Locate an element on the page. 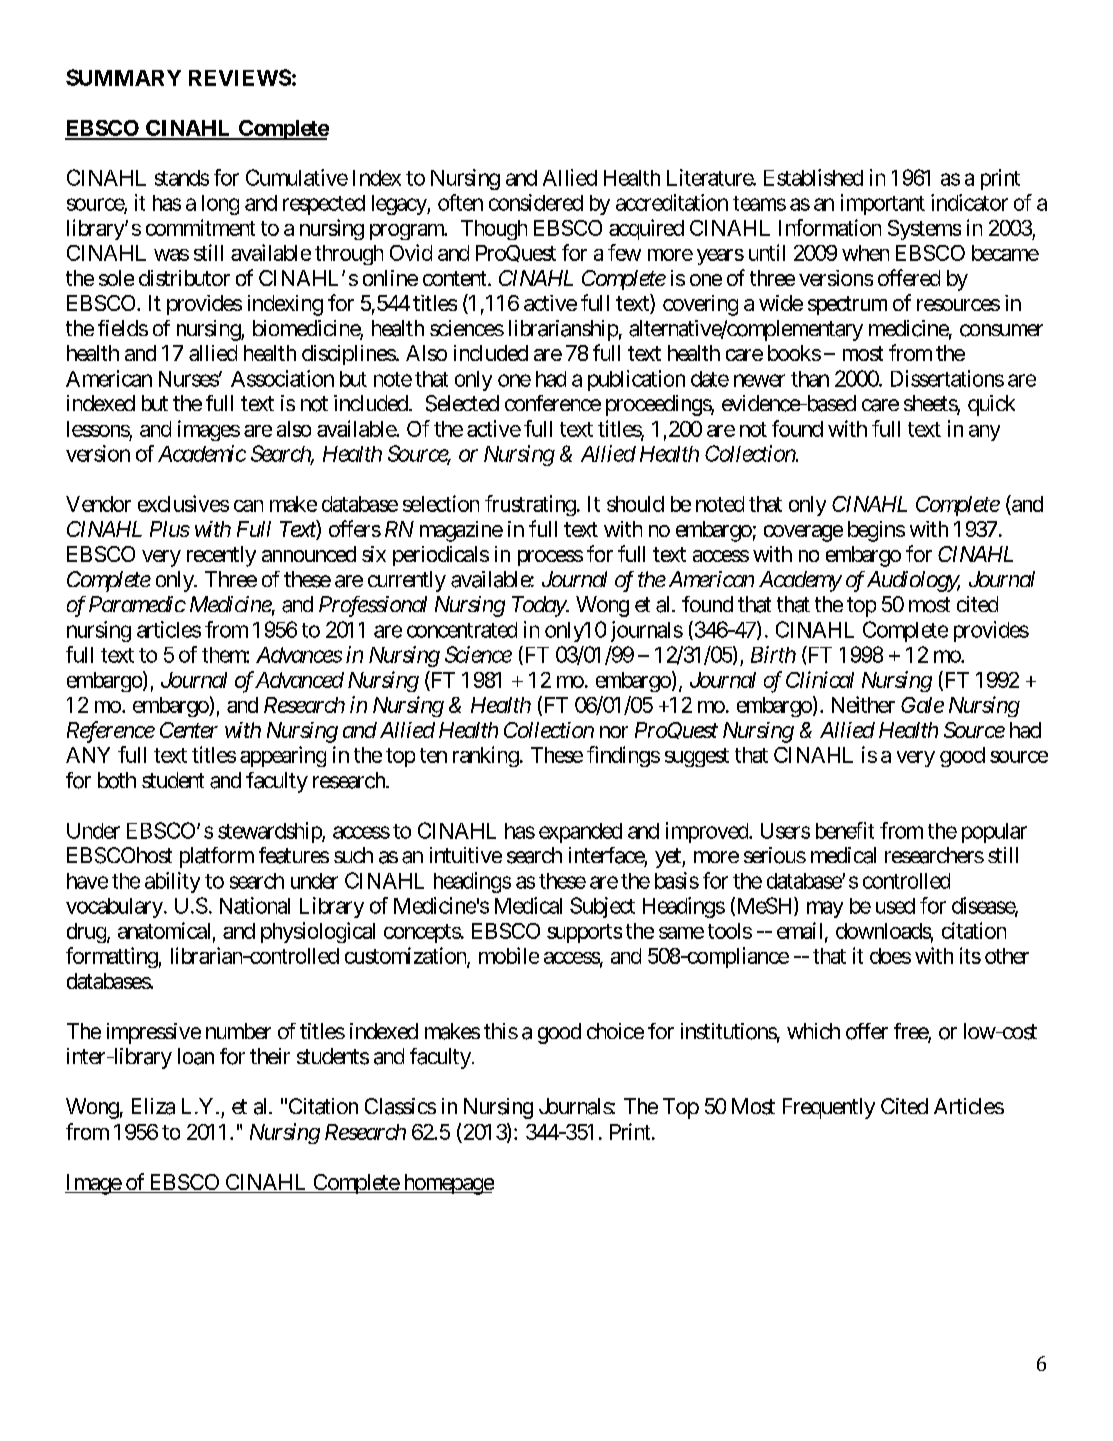 The image size is (1113, 1441). REVIEWS is located at coordinates (240, 77).
